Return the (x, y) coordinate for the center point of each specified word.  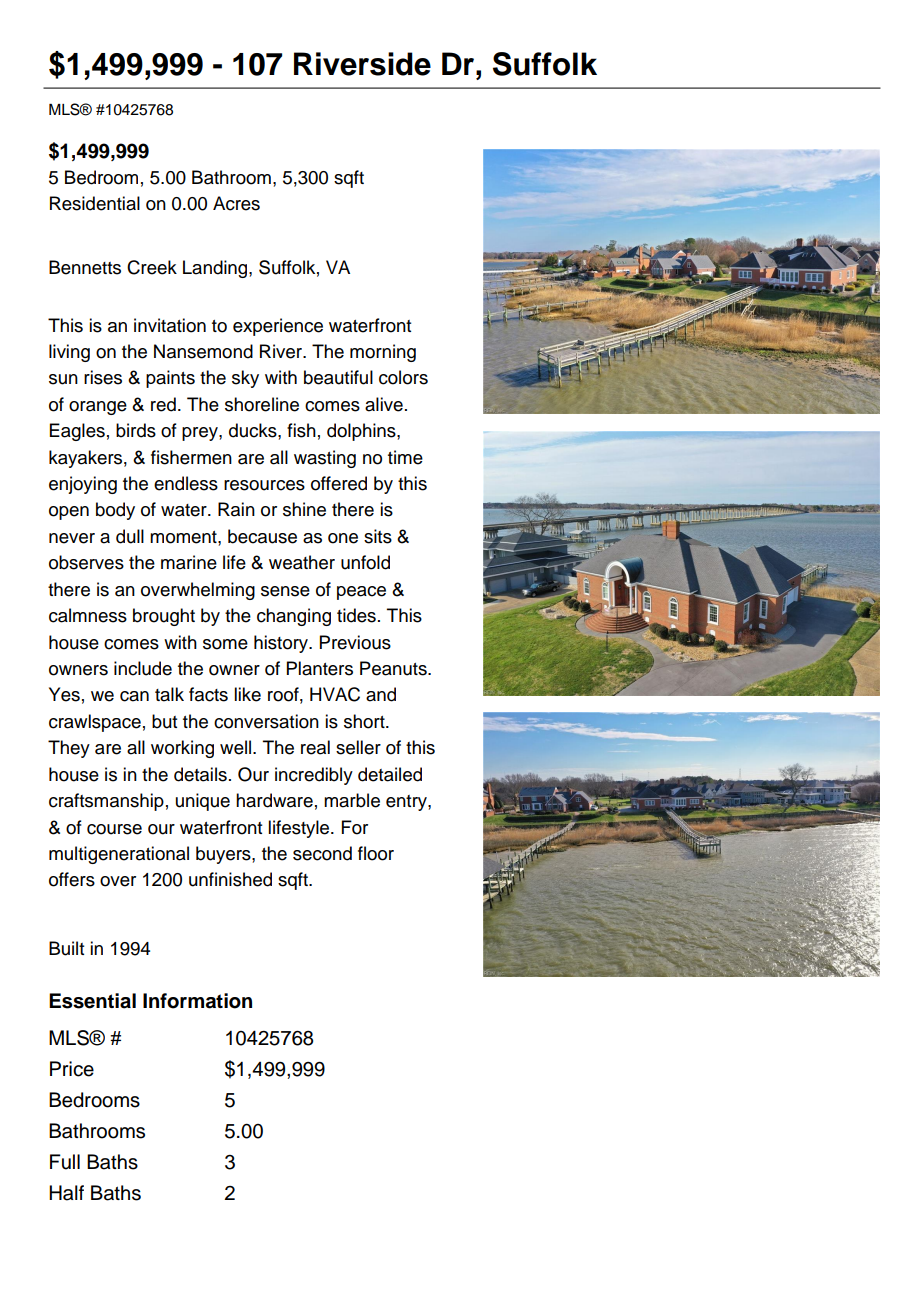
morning (383, 353)
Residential (95, 203)
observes (86, 562)
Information (197, 1001)
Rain (236, 509)
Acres (236, 203)
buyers (224, 855)
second (322, 853)
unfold (365, 562)
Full (65, 1162)
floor (376, 853)
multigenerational (119, 855)
